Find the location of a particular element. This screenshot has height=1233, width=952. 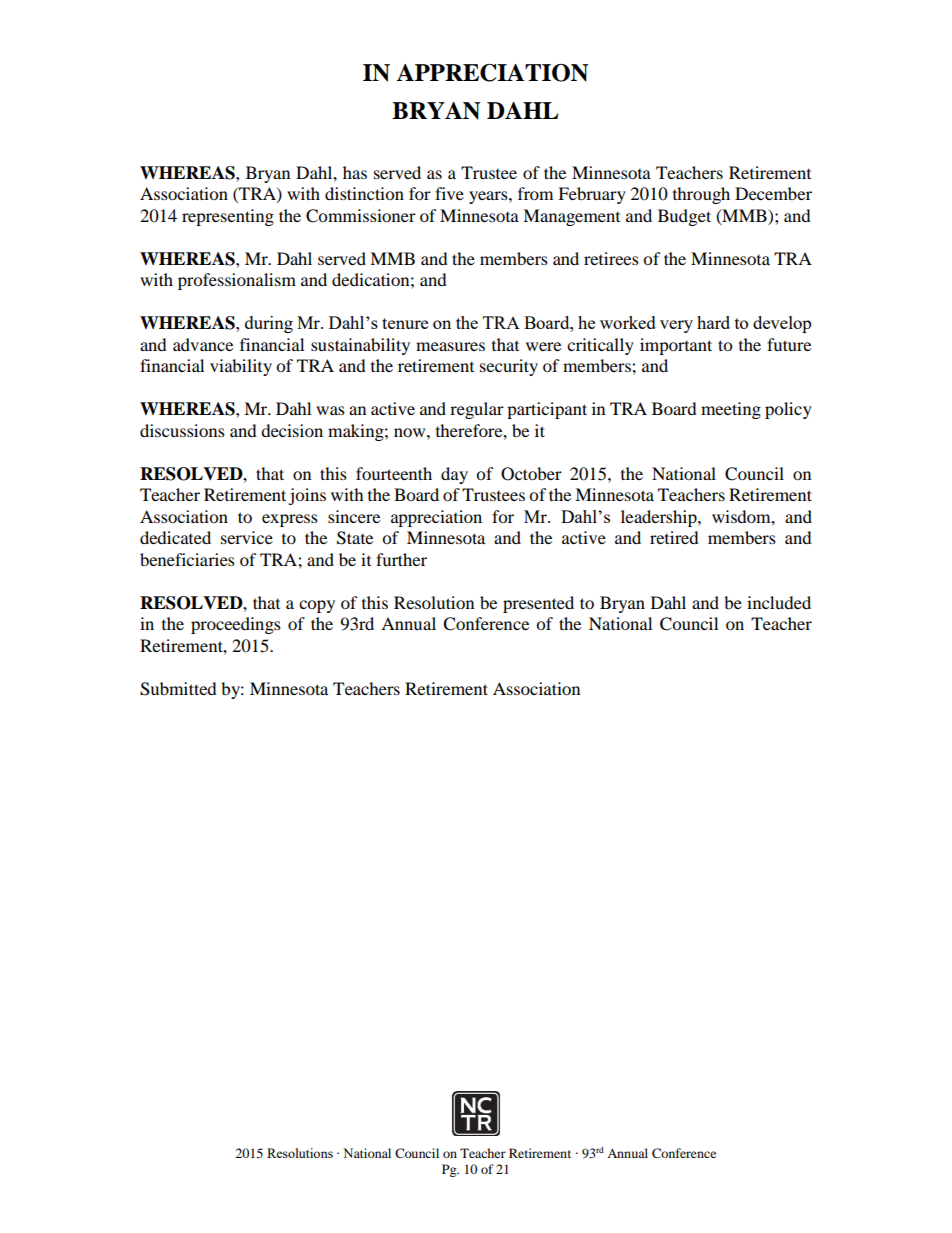

five is located at coordinates (449, 193).
